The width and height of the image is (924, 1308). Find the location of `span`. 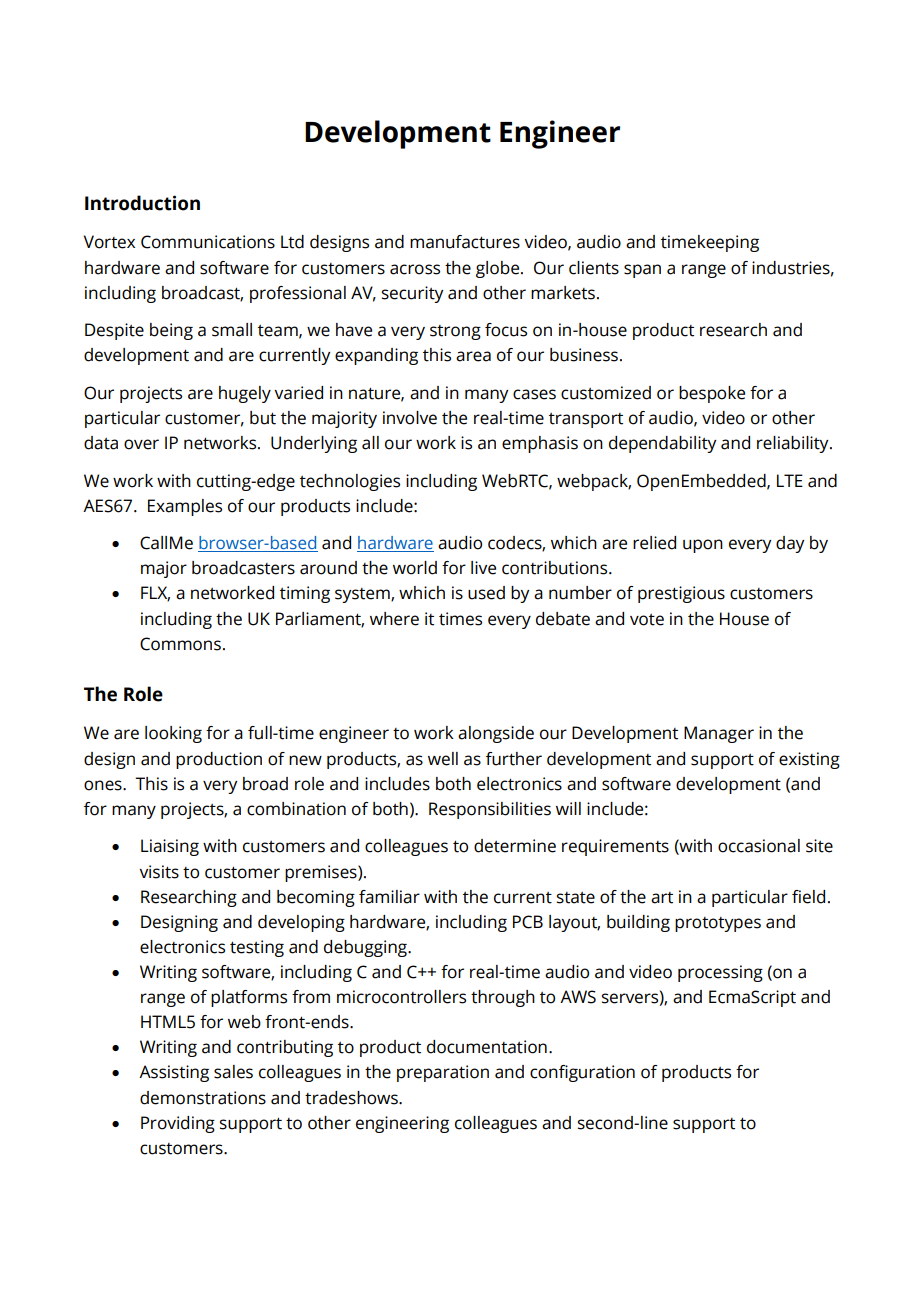

span is located at coordinates (642, 271).
